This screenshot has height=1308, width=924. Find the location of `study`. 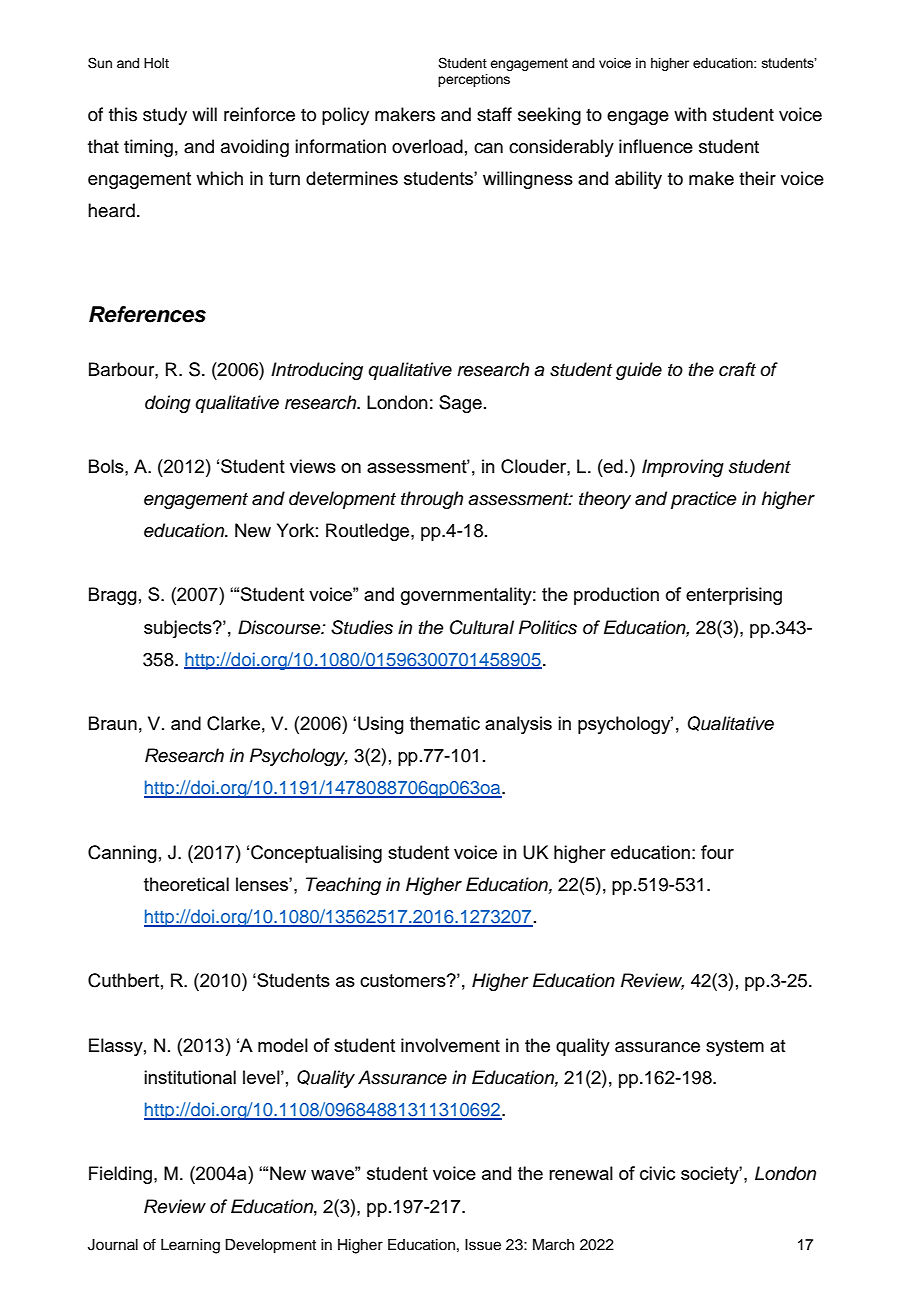

study is located at coordinates (165, 116).
